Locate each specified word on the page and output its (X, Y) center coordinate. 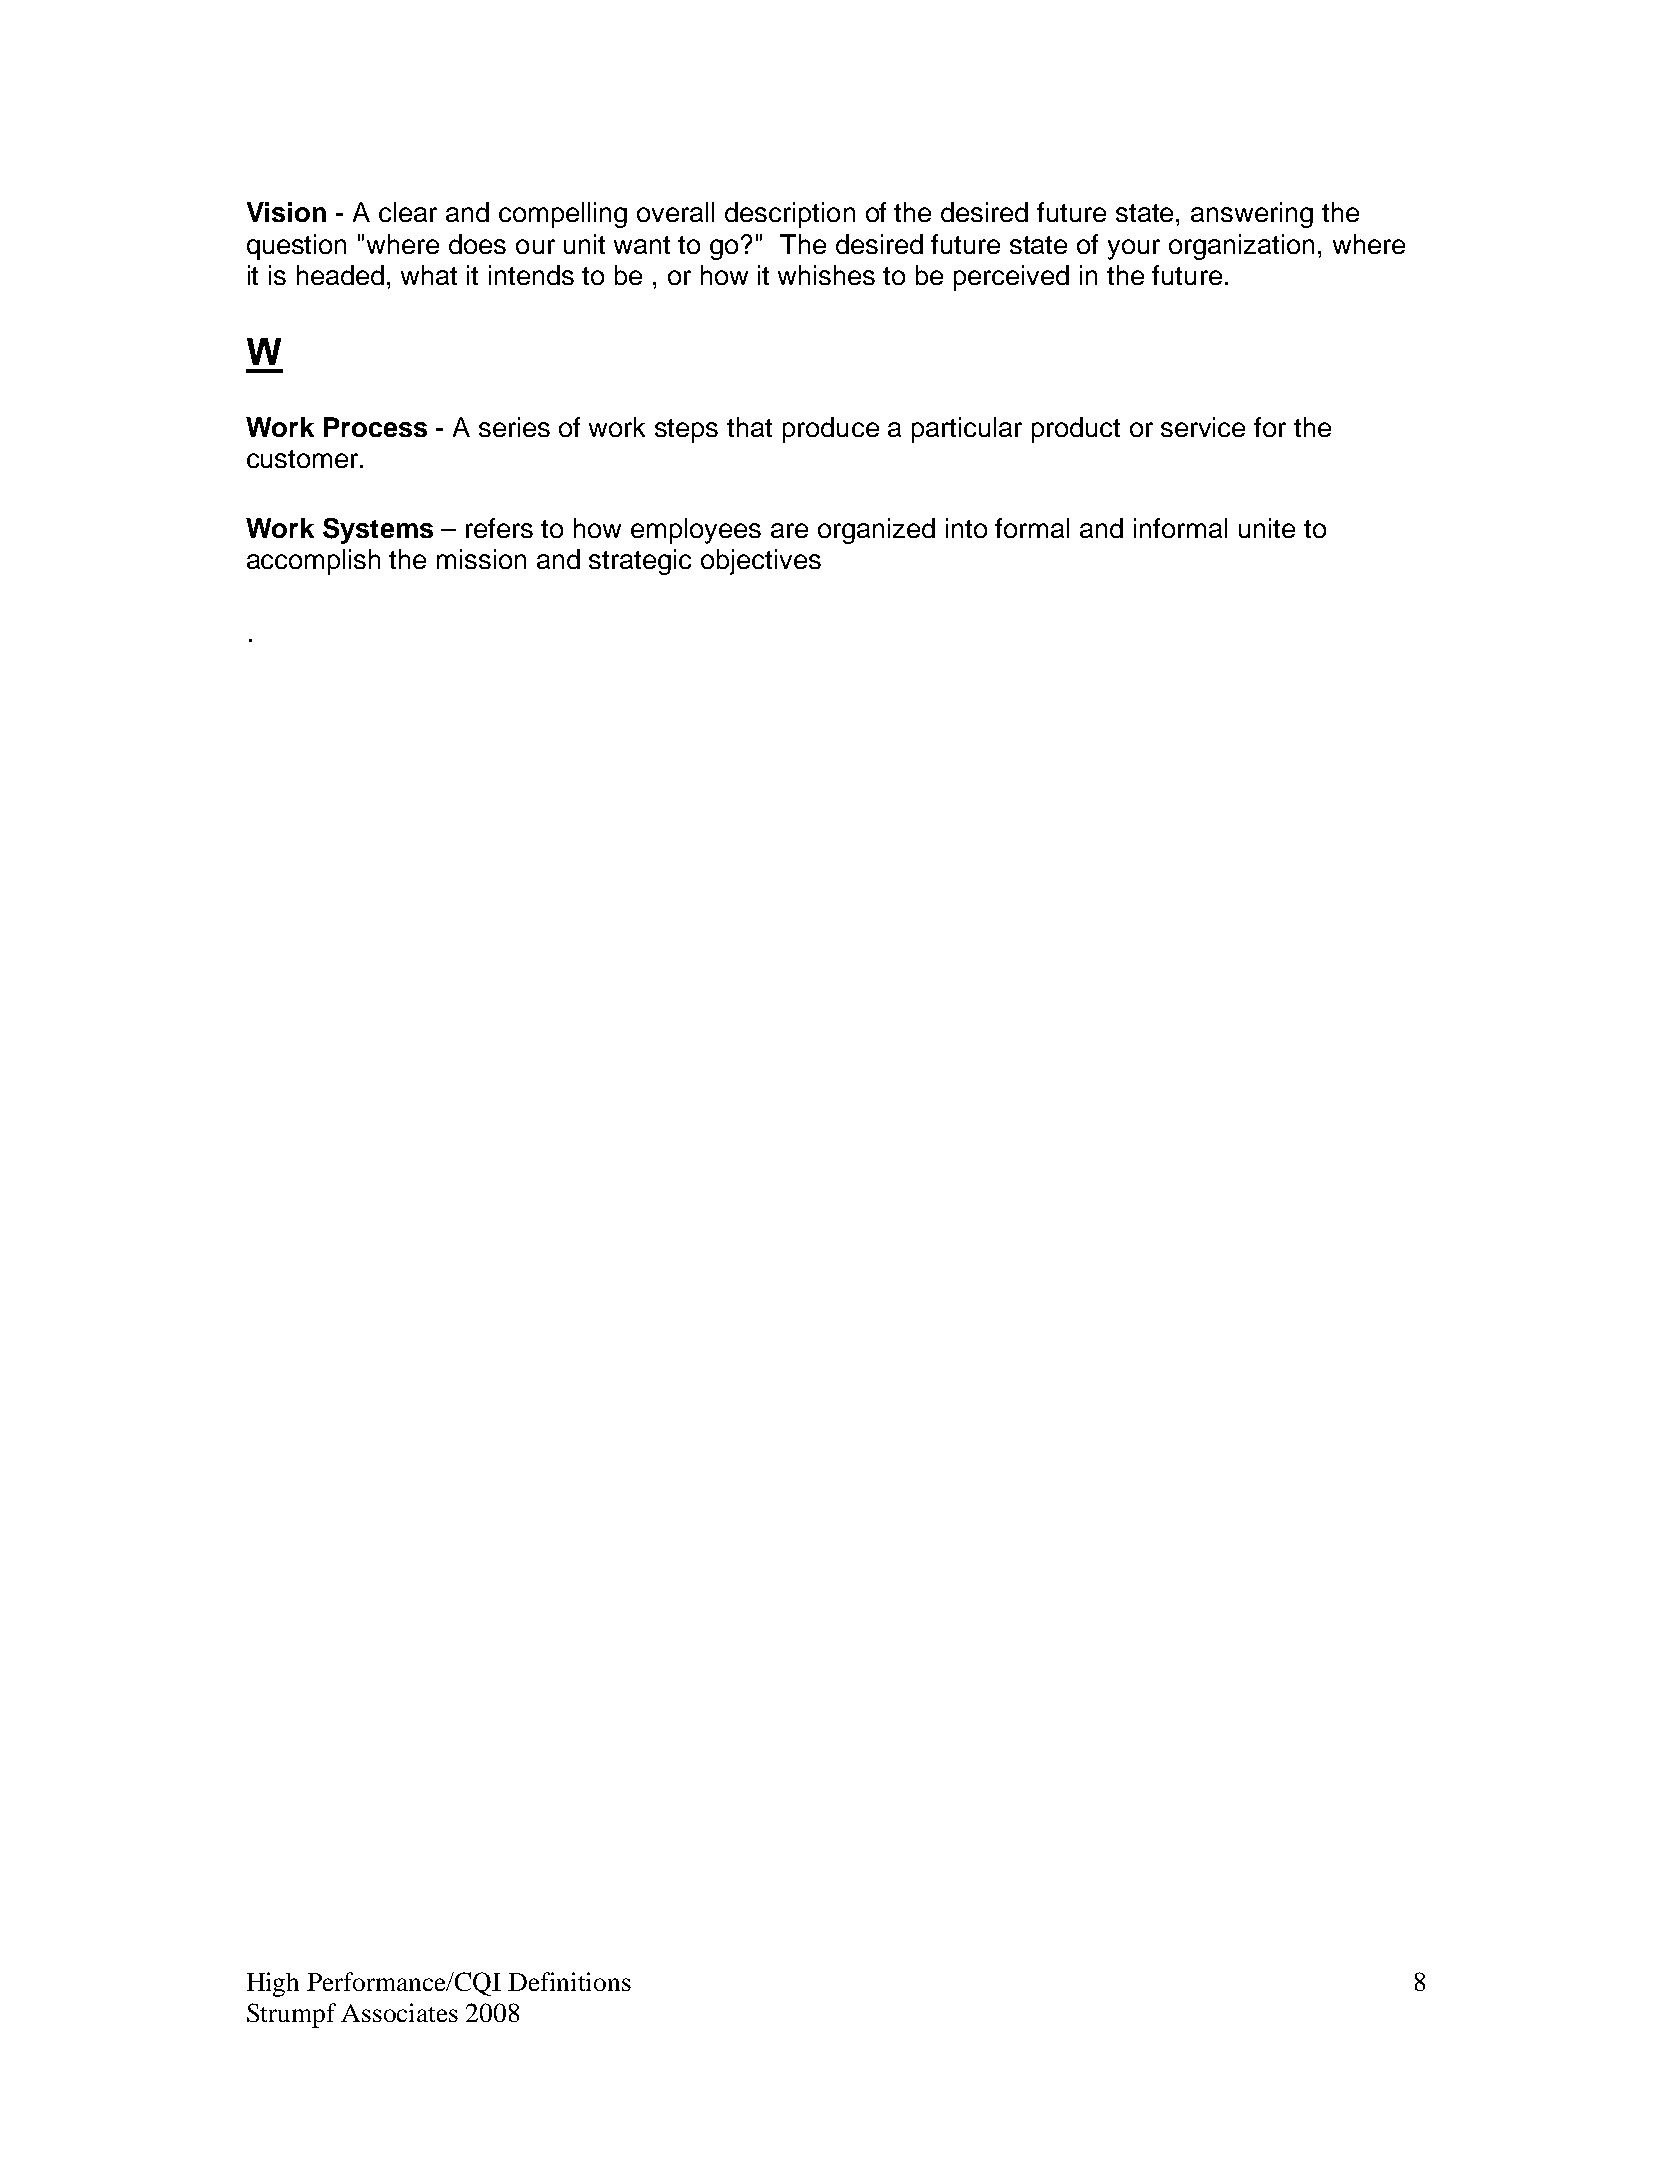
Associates (399, 2012)
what (429, 275)
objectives (761, 562)
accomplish (313, 562)
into (966, 528)
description (790, 215)
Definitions (569, 1981)
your (1134, 249)
